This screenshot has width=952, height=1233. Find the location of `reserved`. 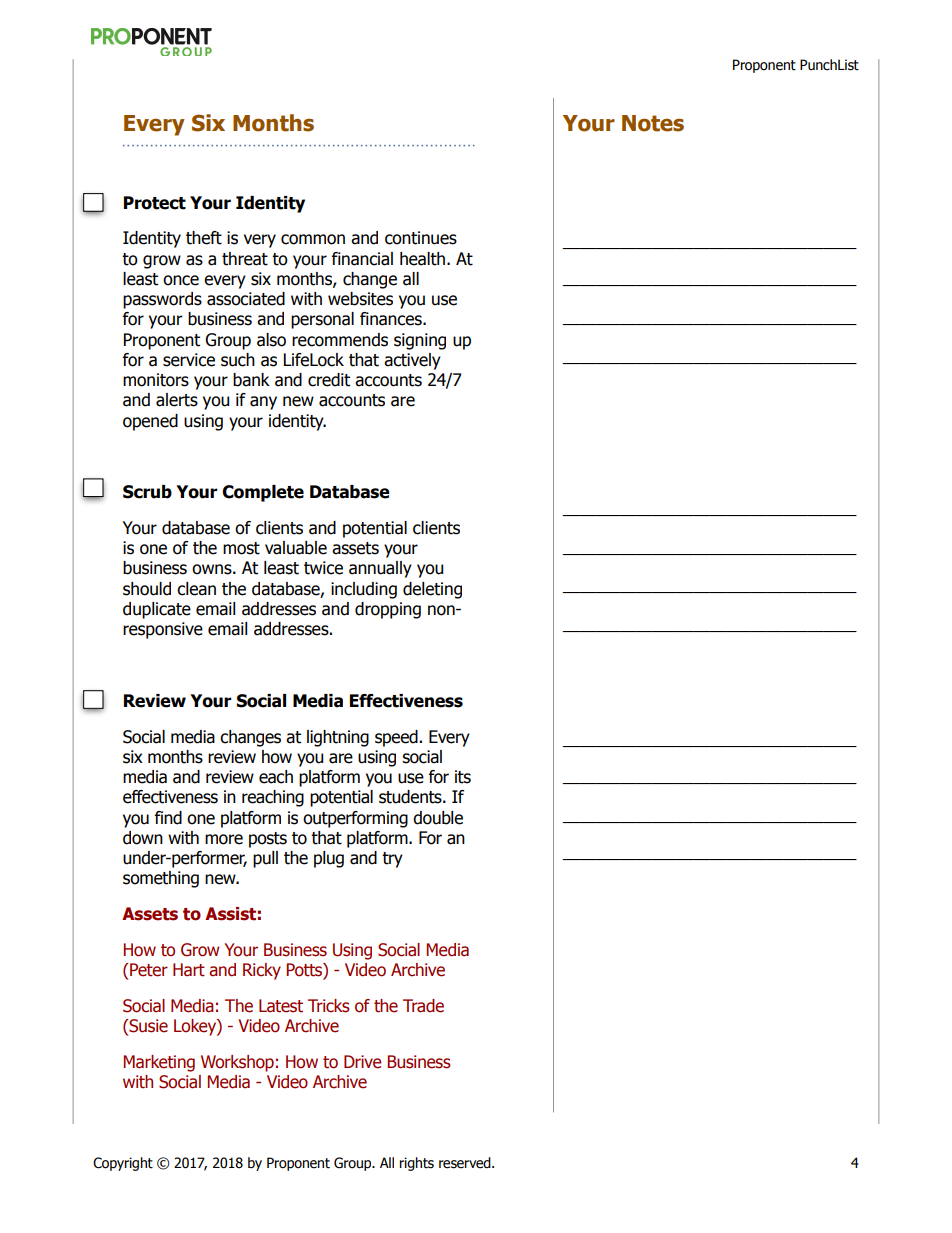

reserved is located at coordinates (466, 1163).
